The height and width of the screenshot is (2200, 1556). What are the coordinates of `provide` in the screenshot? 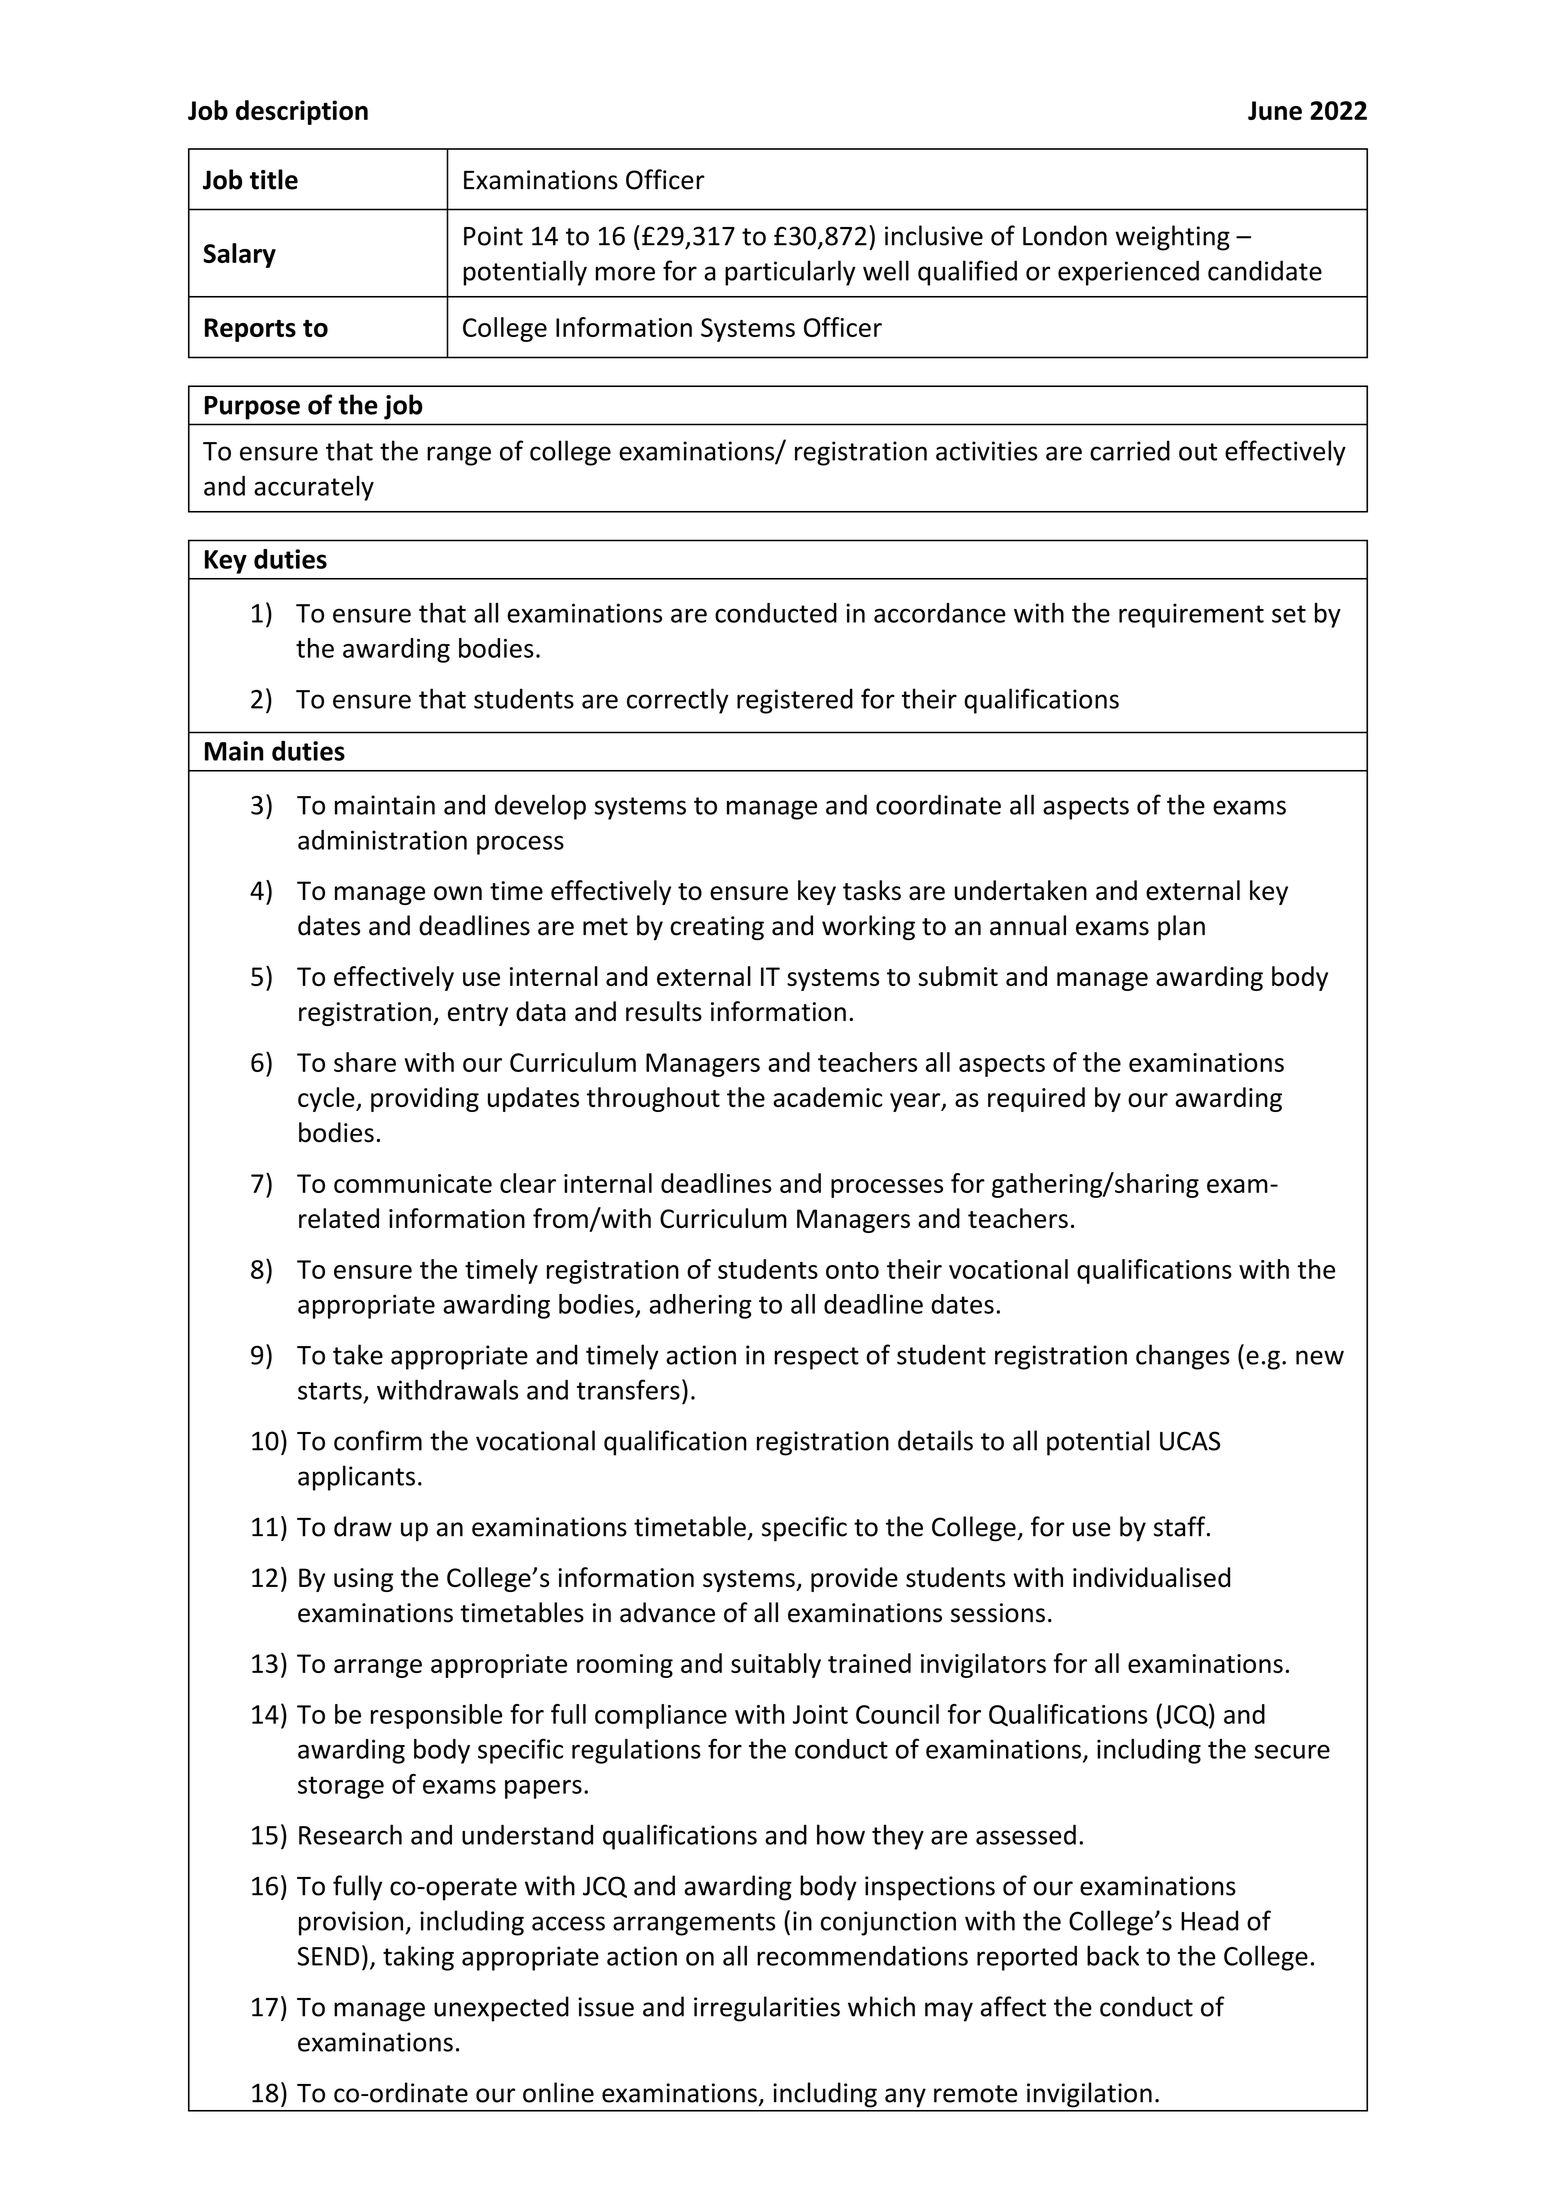 It's located at (854, 1579).
